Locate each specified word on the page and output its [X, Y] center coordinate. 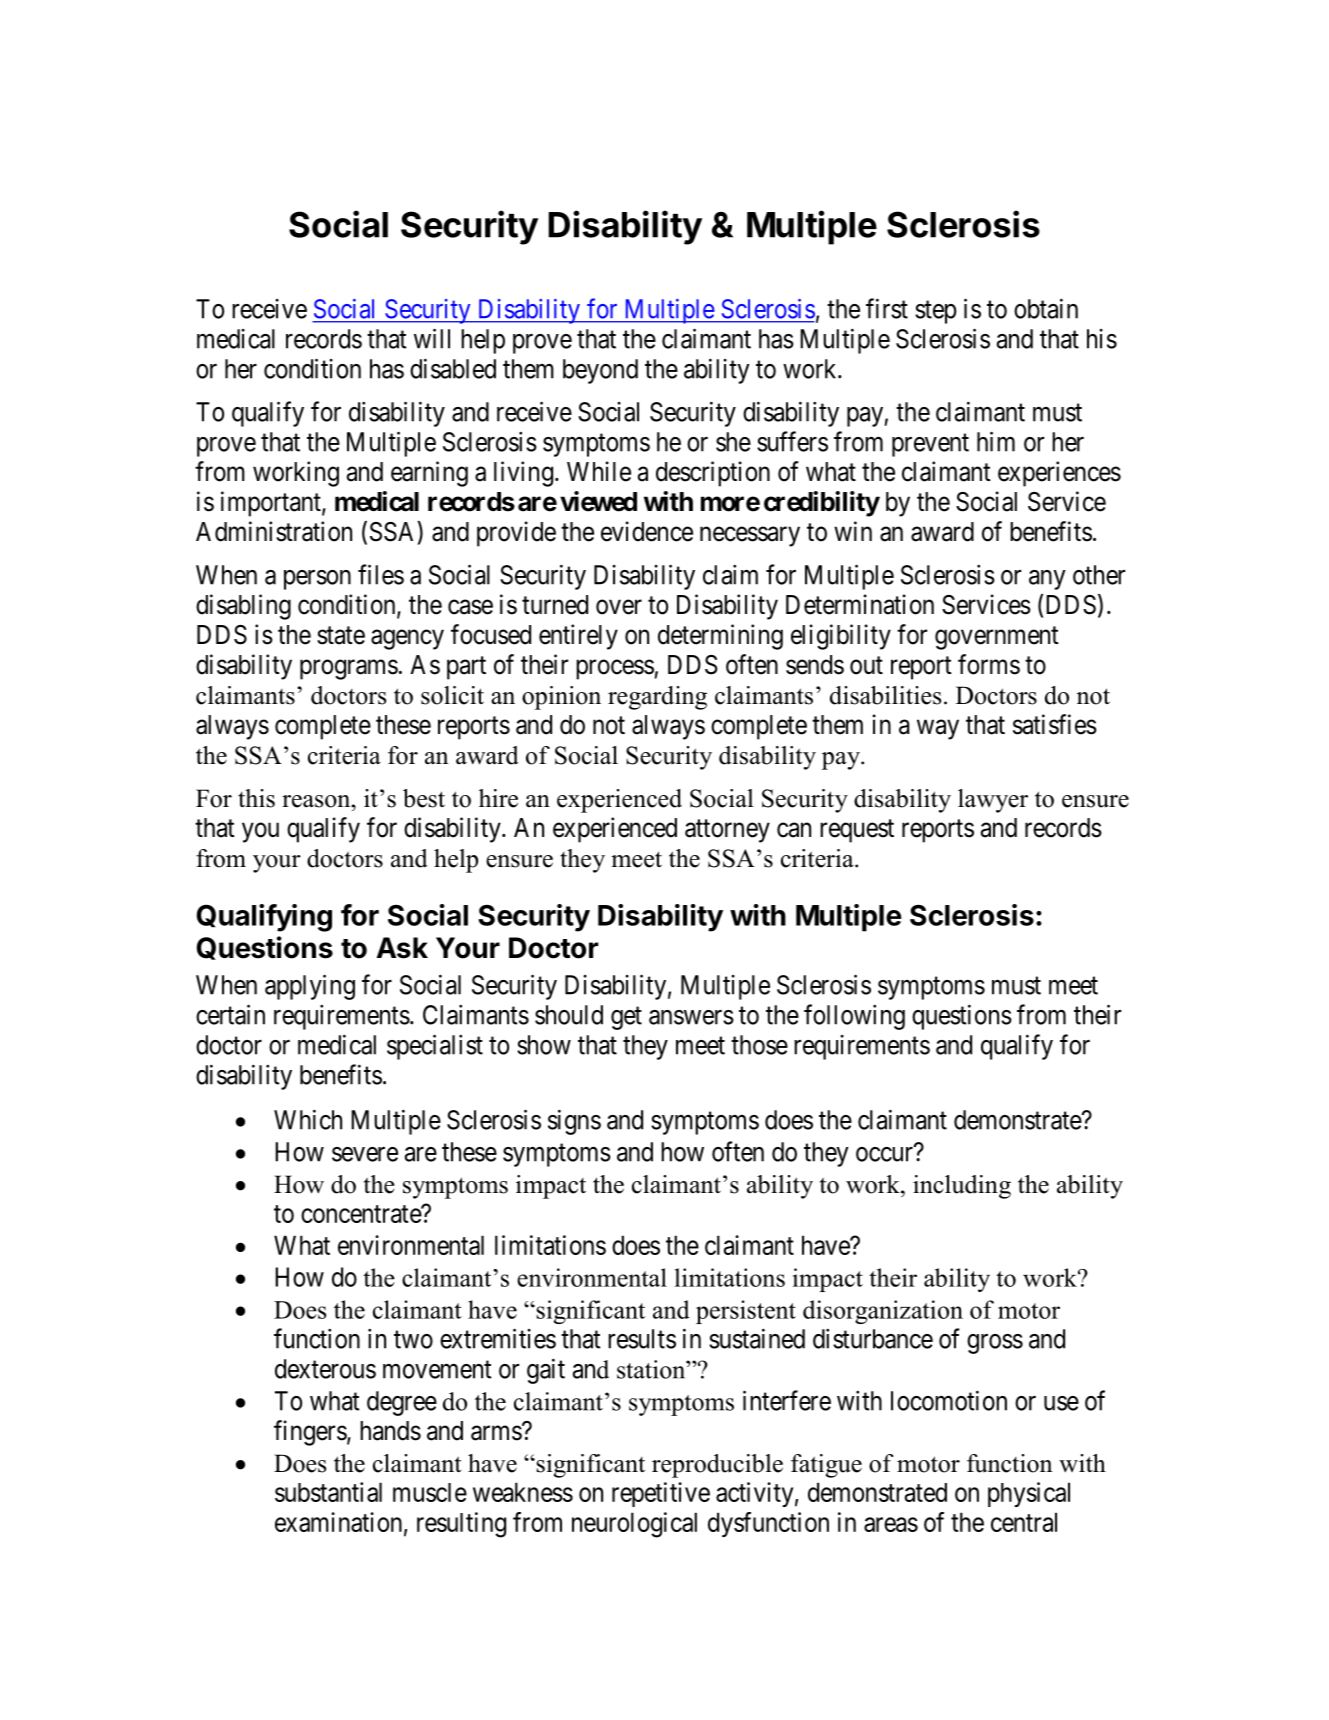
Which [308, 1119]
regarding [657, 698]
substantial [328, 1492]
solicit [452, 695]
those [759, 1045]
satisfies [1055, 724]
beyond [600, 371]
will [432, 338]
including [962, 1187]
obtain [1046, 308]
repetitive [661, 1494]
